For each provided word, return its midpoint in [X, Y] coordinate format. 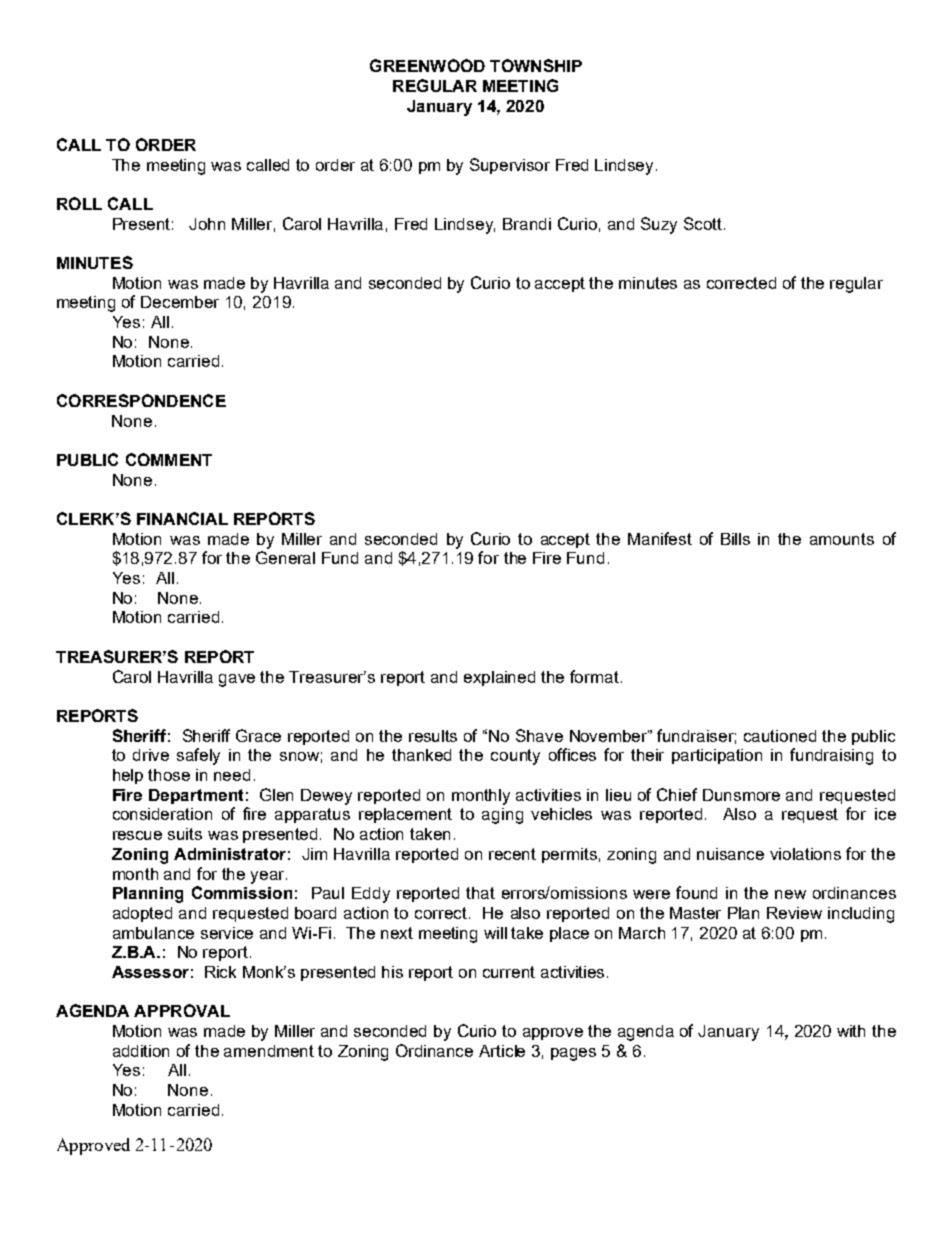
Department [196, 796]
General [285, 557]
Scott [704, 223]
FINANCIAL [182, 518]
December [180, 302]
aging [502, 816]
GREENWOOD [427, 65]
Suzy [659, 225]
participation [717, 756]
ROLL [79, 203]
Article [502, 1051]
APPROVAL [182, 1010]
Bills [735, 539]
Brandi [527, 224]
